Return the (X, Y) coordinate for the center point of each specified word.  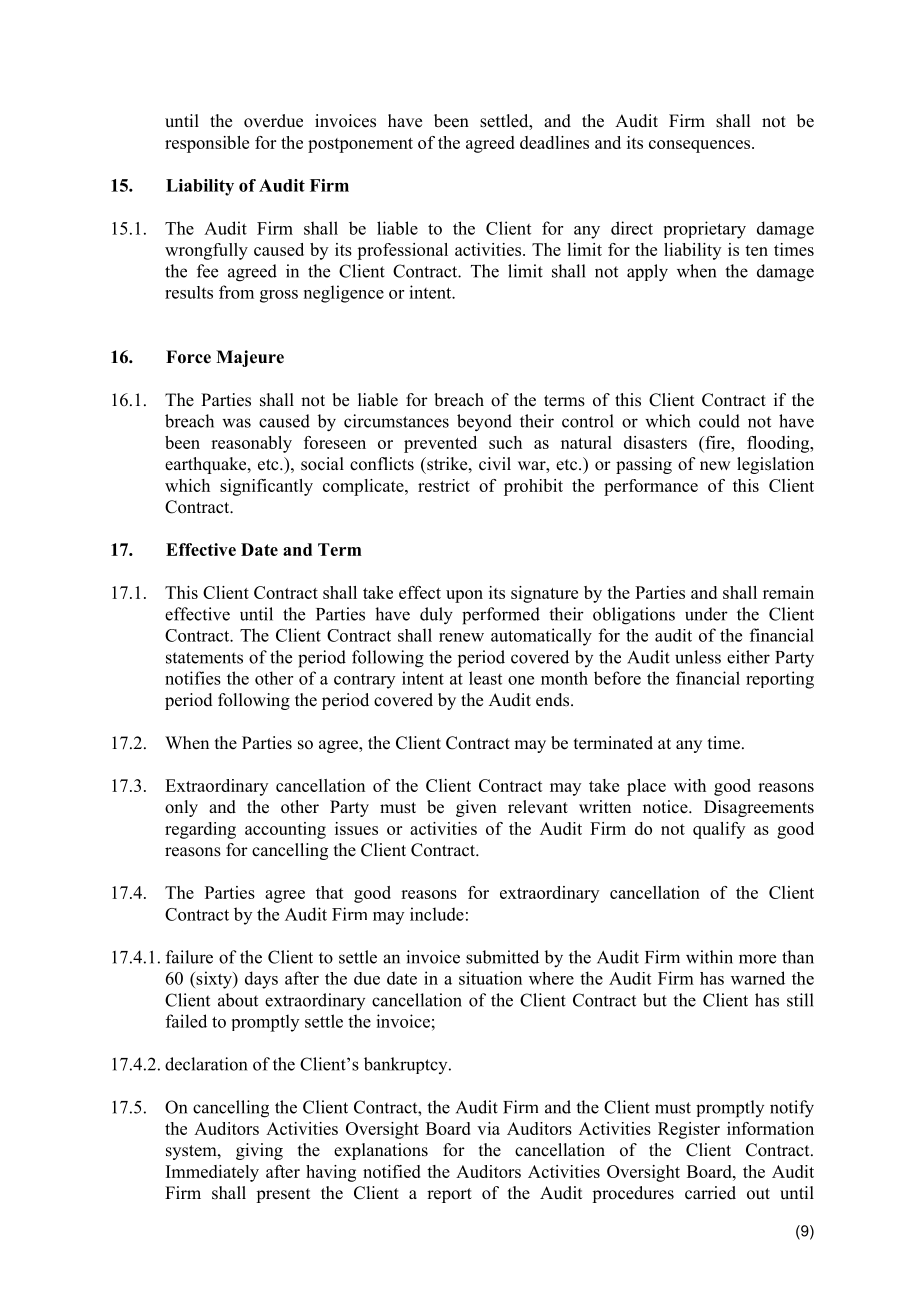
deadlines (554, 142)
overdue (273, 121)
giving (259, 1151)
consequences (701, 146)
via (488, 1128)
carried (710, 1193)
